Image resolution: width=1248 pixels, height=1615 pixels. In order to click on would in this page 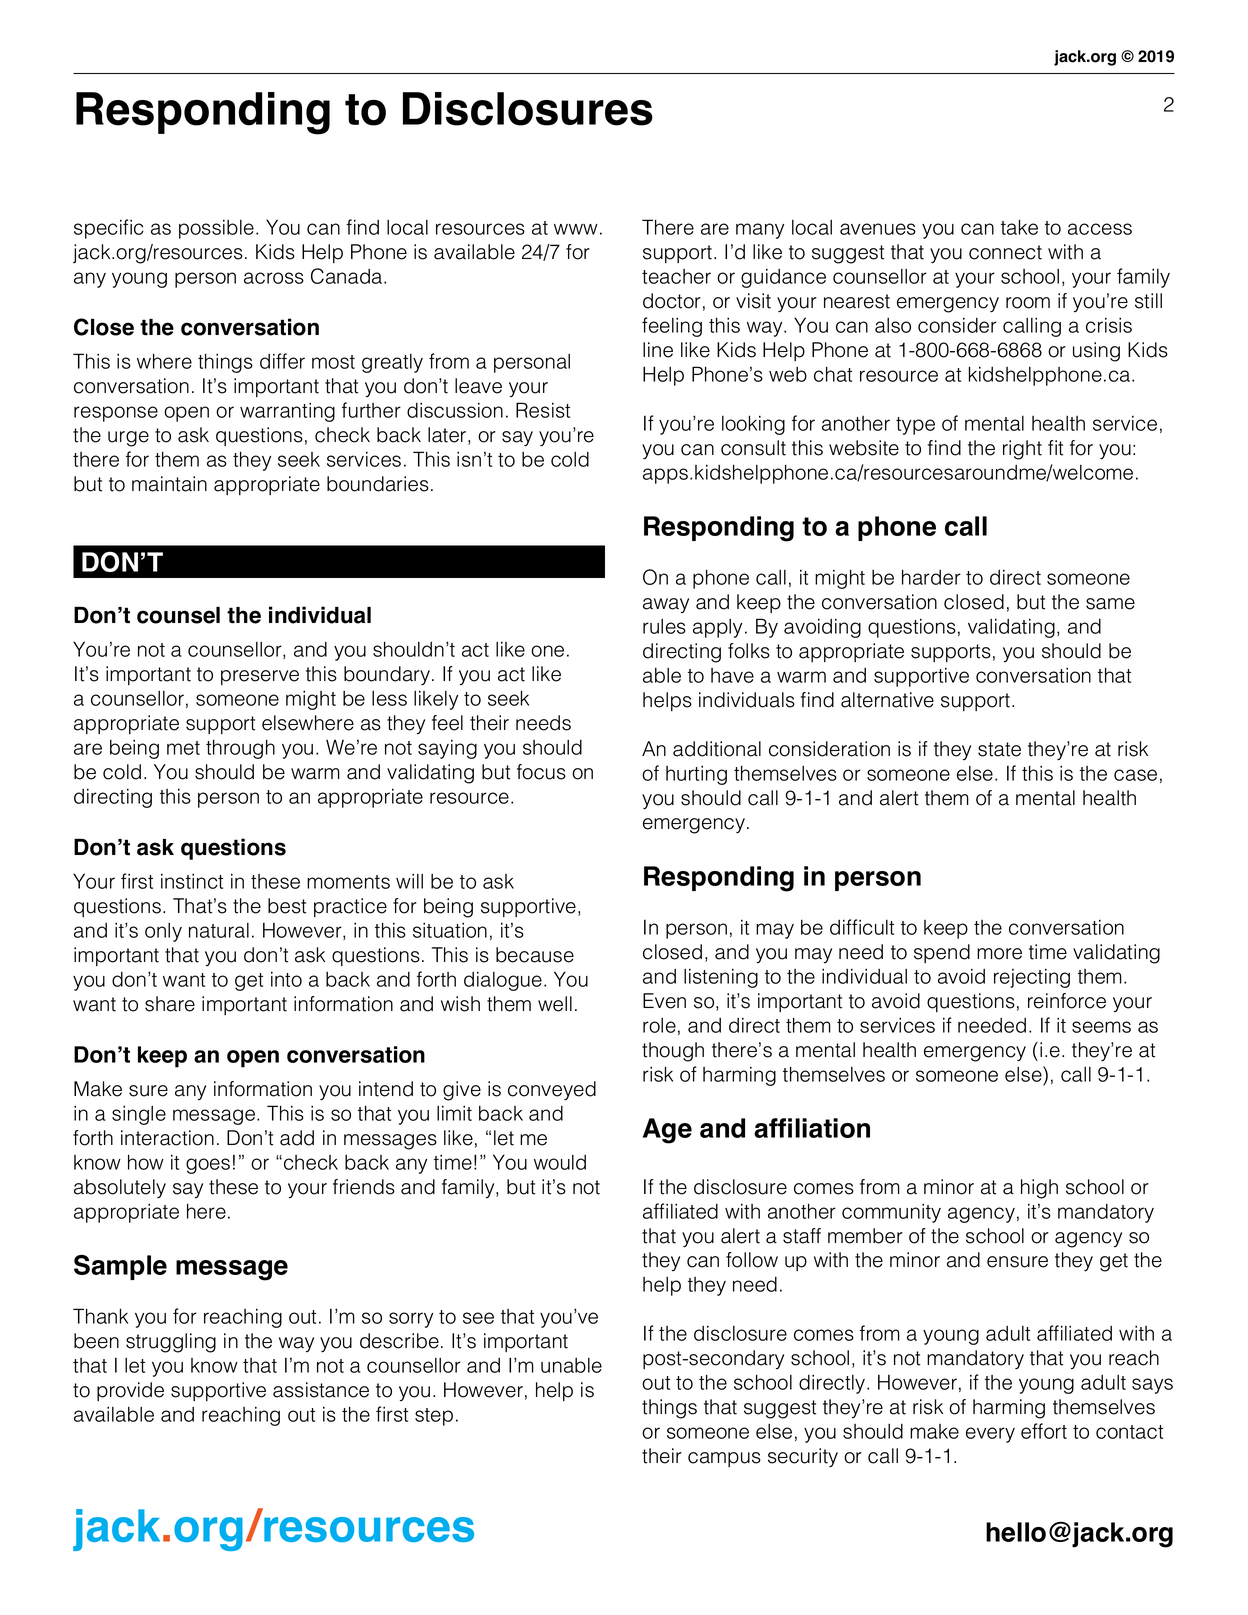, I will do `click(560, 1162)`.
